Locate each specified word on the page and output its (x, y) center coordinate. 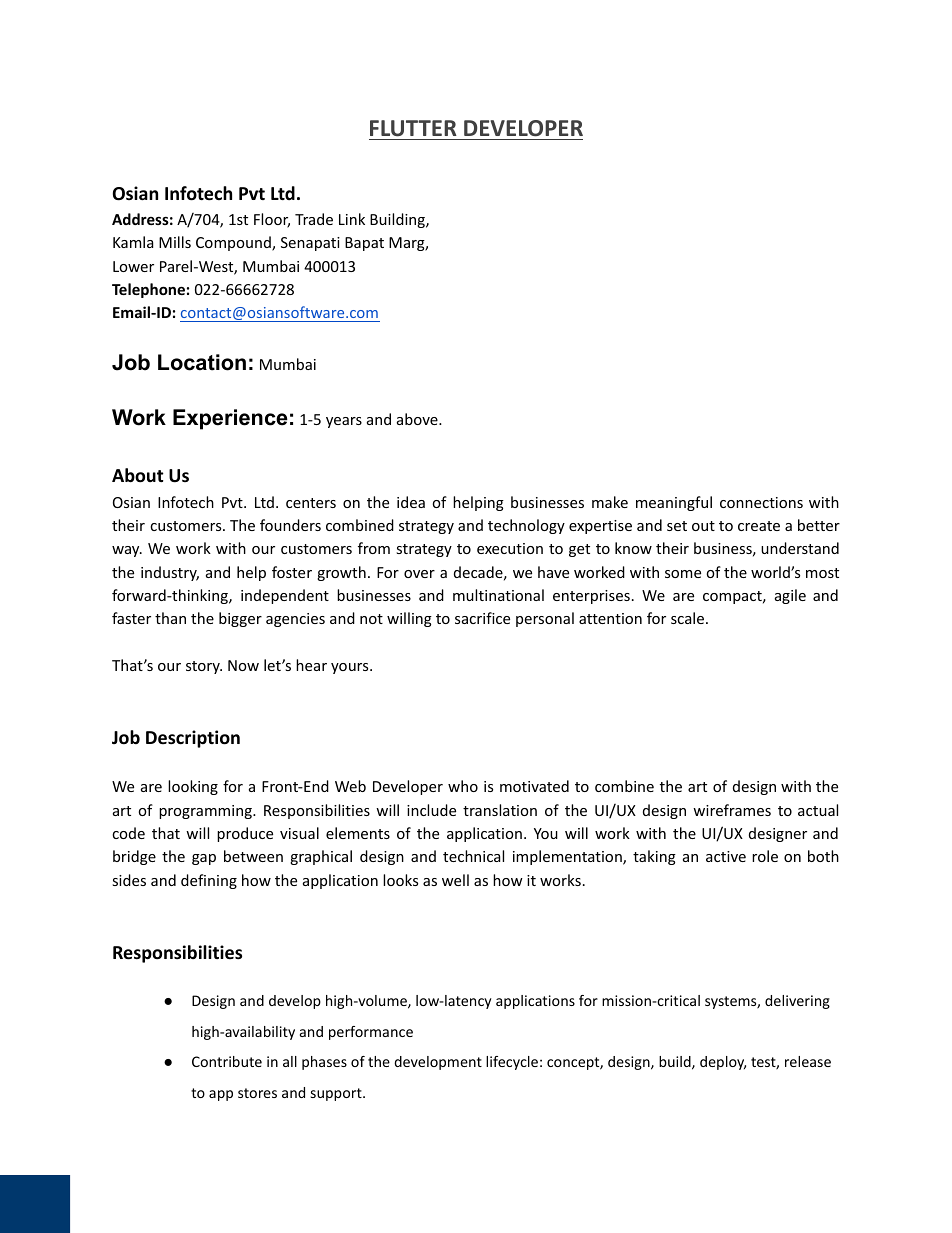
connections (761, 502)
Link (352, 219)
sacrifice (482, 618)
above (418, 419)
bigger (240, 619)
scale (689, 618)
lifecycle (512, 1063)
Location (202, 362)
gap (204, 859)
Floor (272, 220)
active (726, 856)
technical (473, 856)
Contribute (227, 1061)
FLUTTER (413, 128)
